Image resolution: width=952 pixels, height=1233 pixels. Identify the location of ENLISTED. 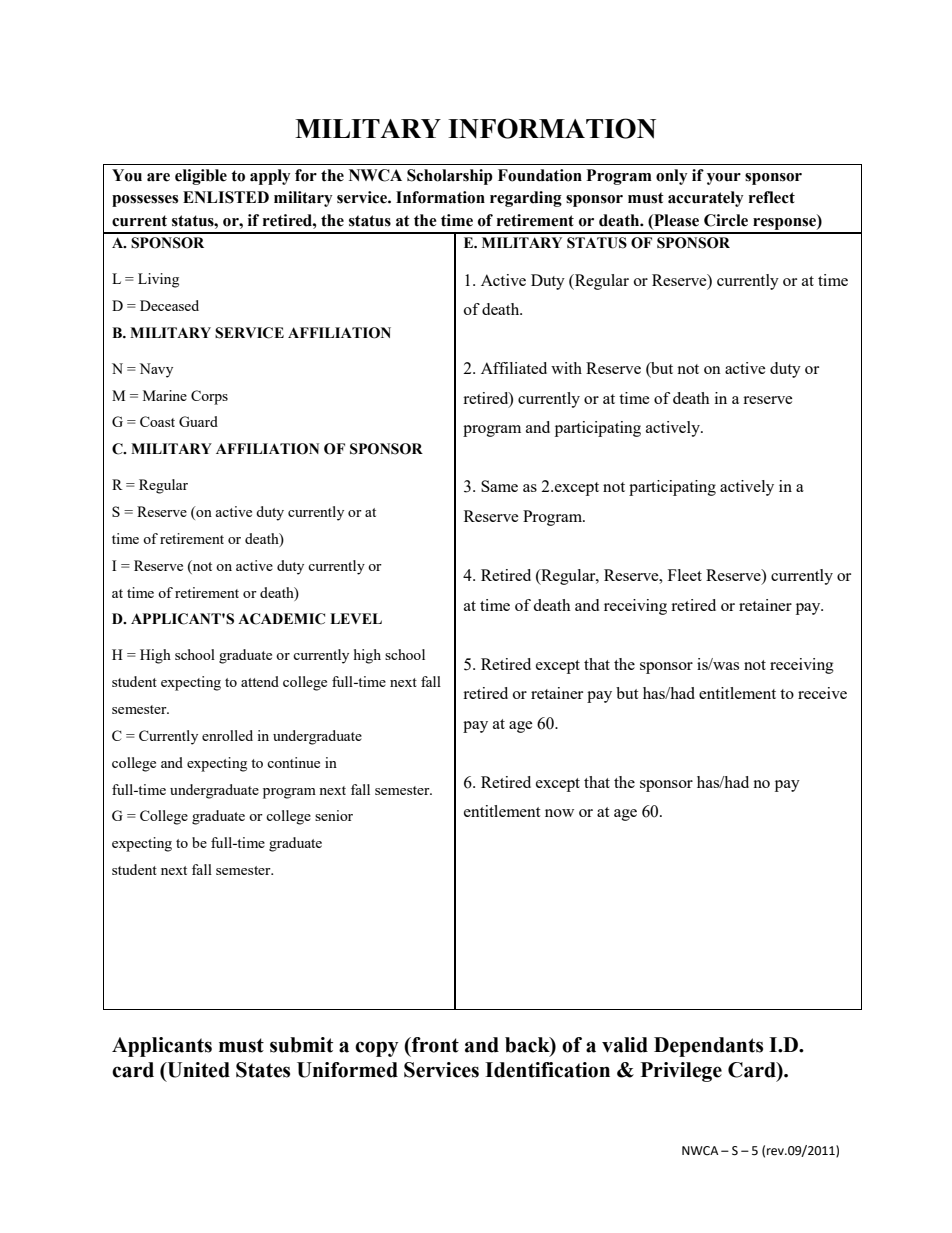
(226, 197).
